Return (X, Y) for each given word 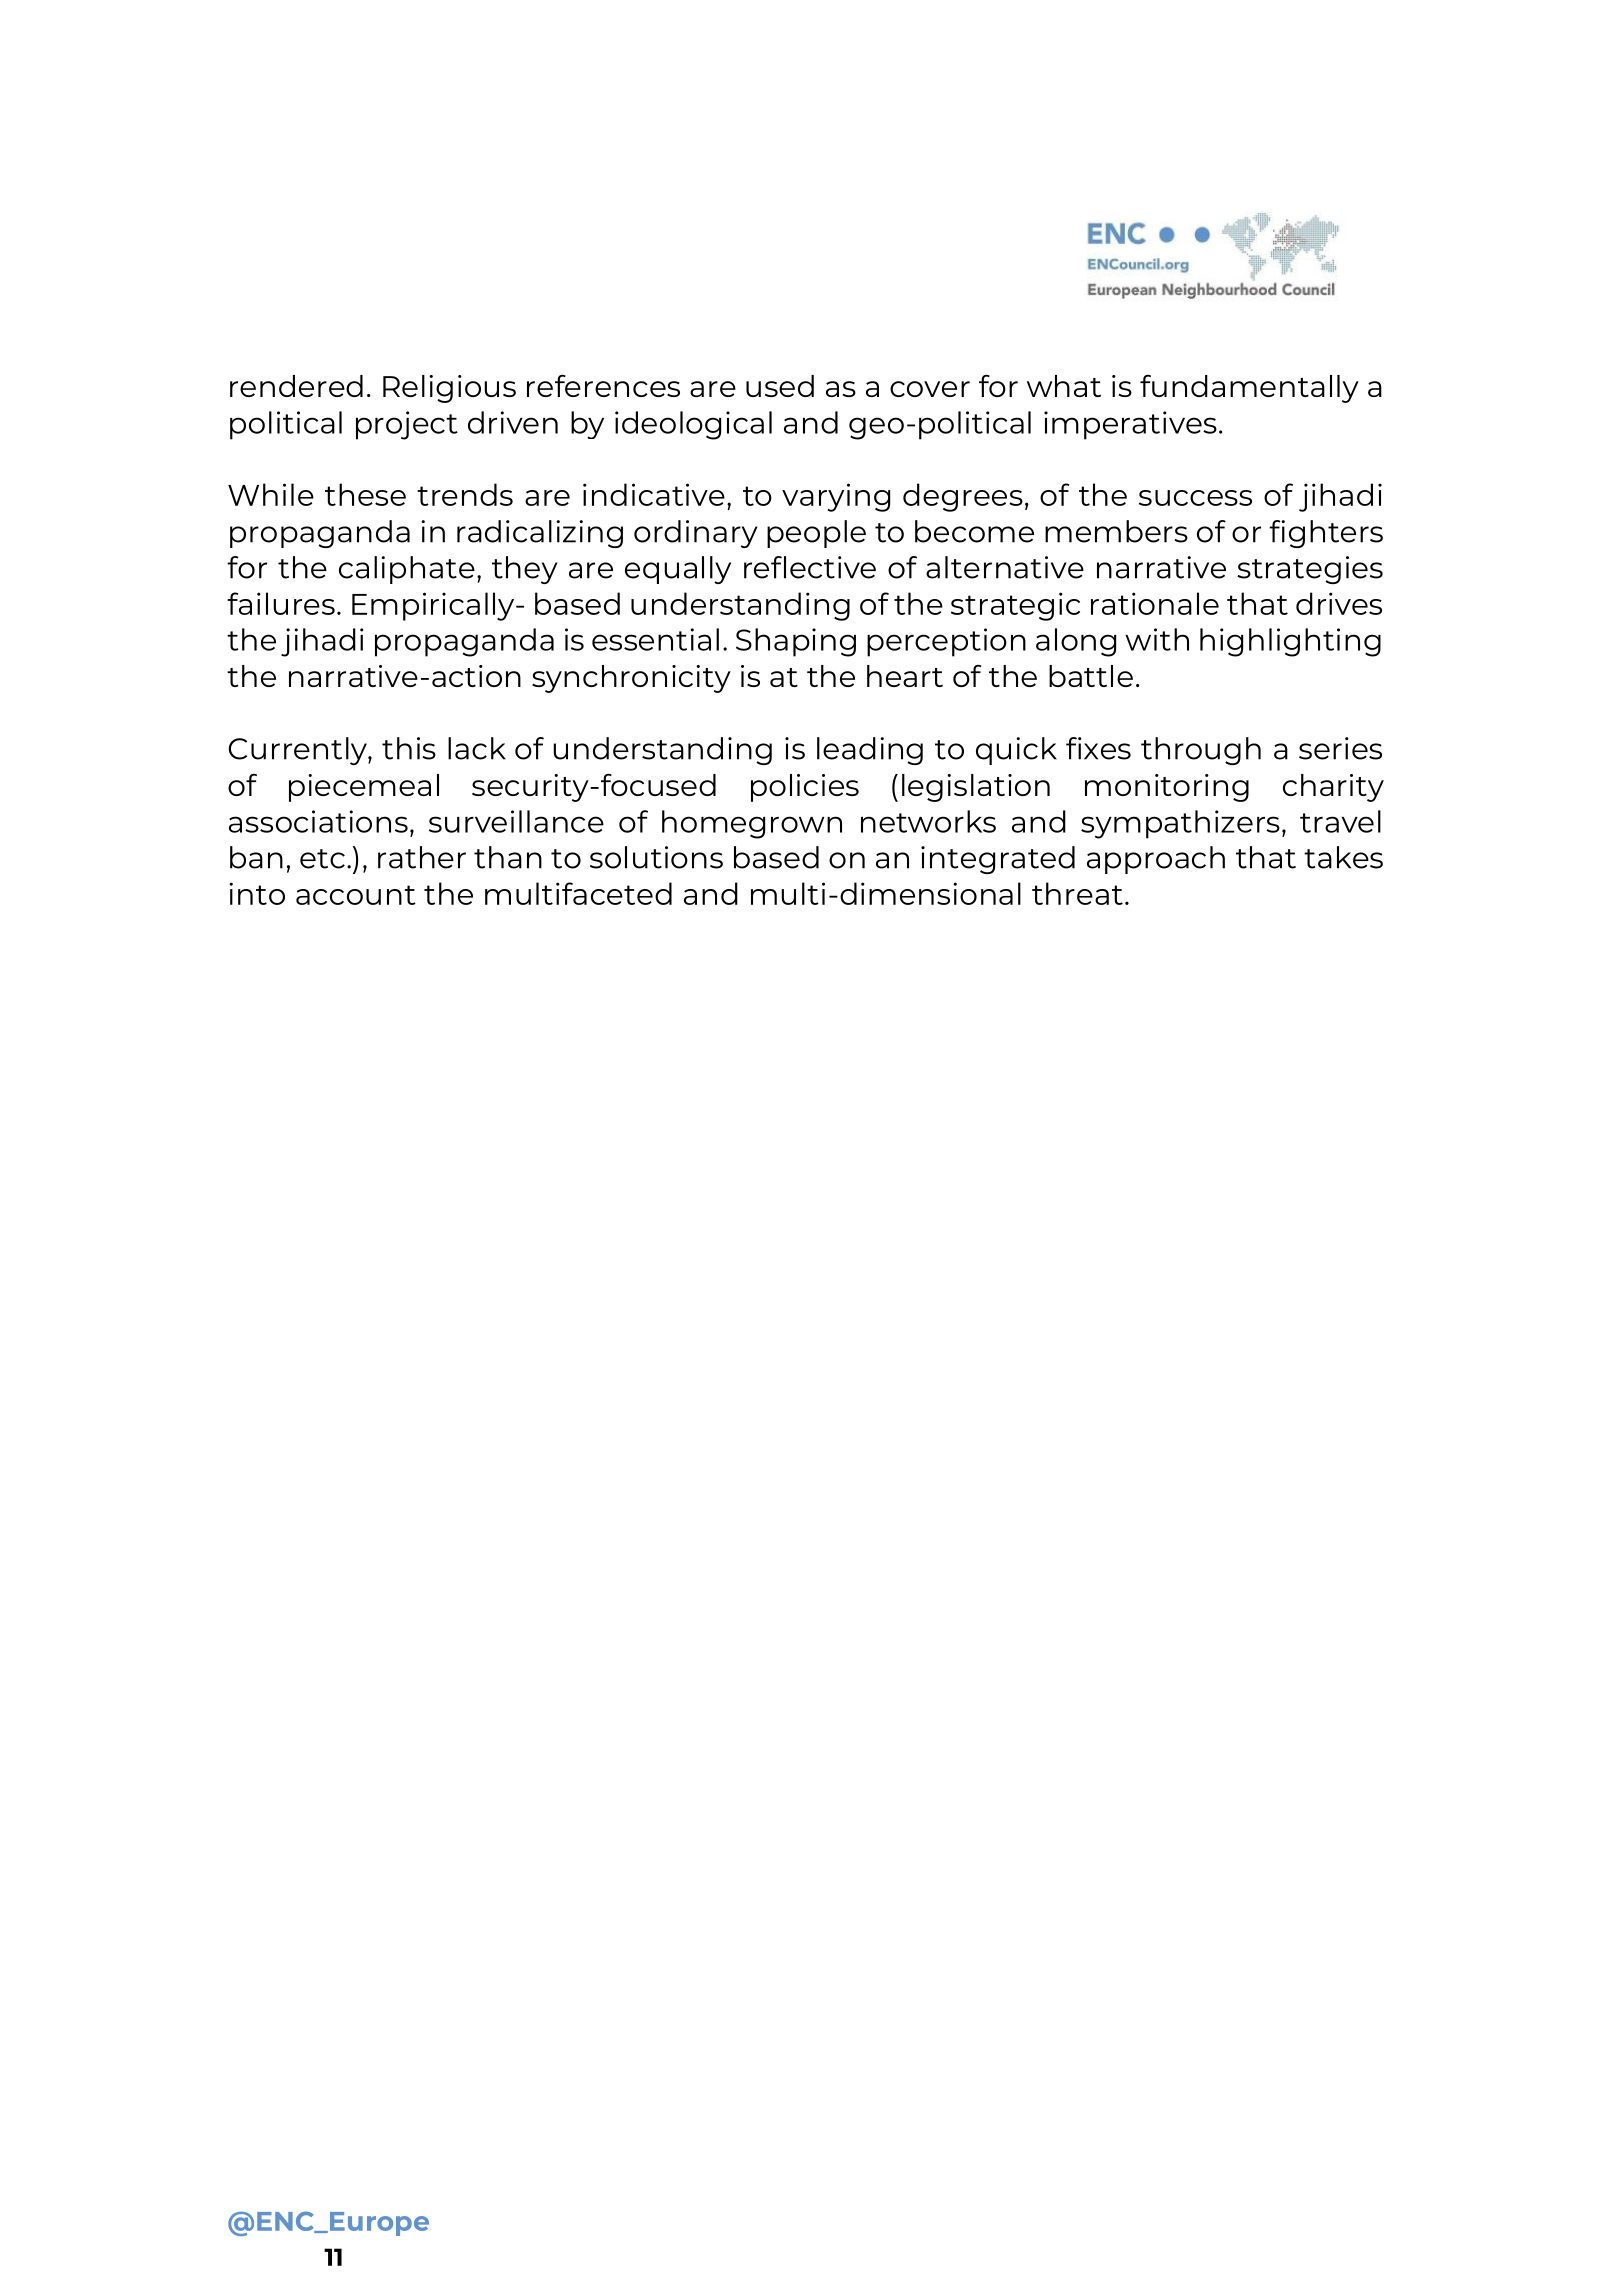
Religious (449, 389)
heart (905, 676)
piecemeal (364, 788)
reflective (810, 567)
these (365, 494)
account (356, 895)
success (1195, 498)
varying (836, 497)
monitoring (1167, 788)
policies (805, 788)
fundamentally (1249, 389)
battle (1091, 676)
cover (930, 389)
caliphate (407, 570)
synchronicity (631, 679)
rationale (1155, 603)
